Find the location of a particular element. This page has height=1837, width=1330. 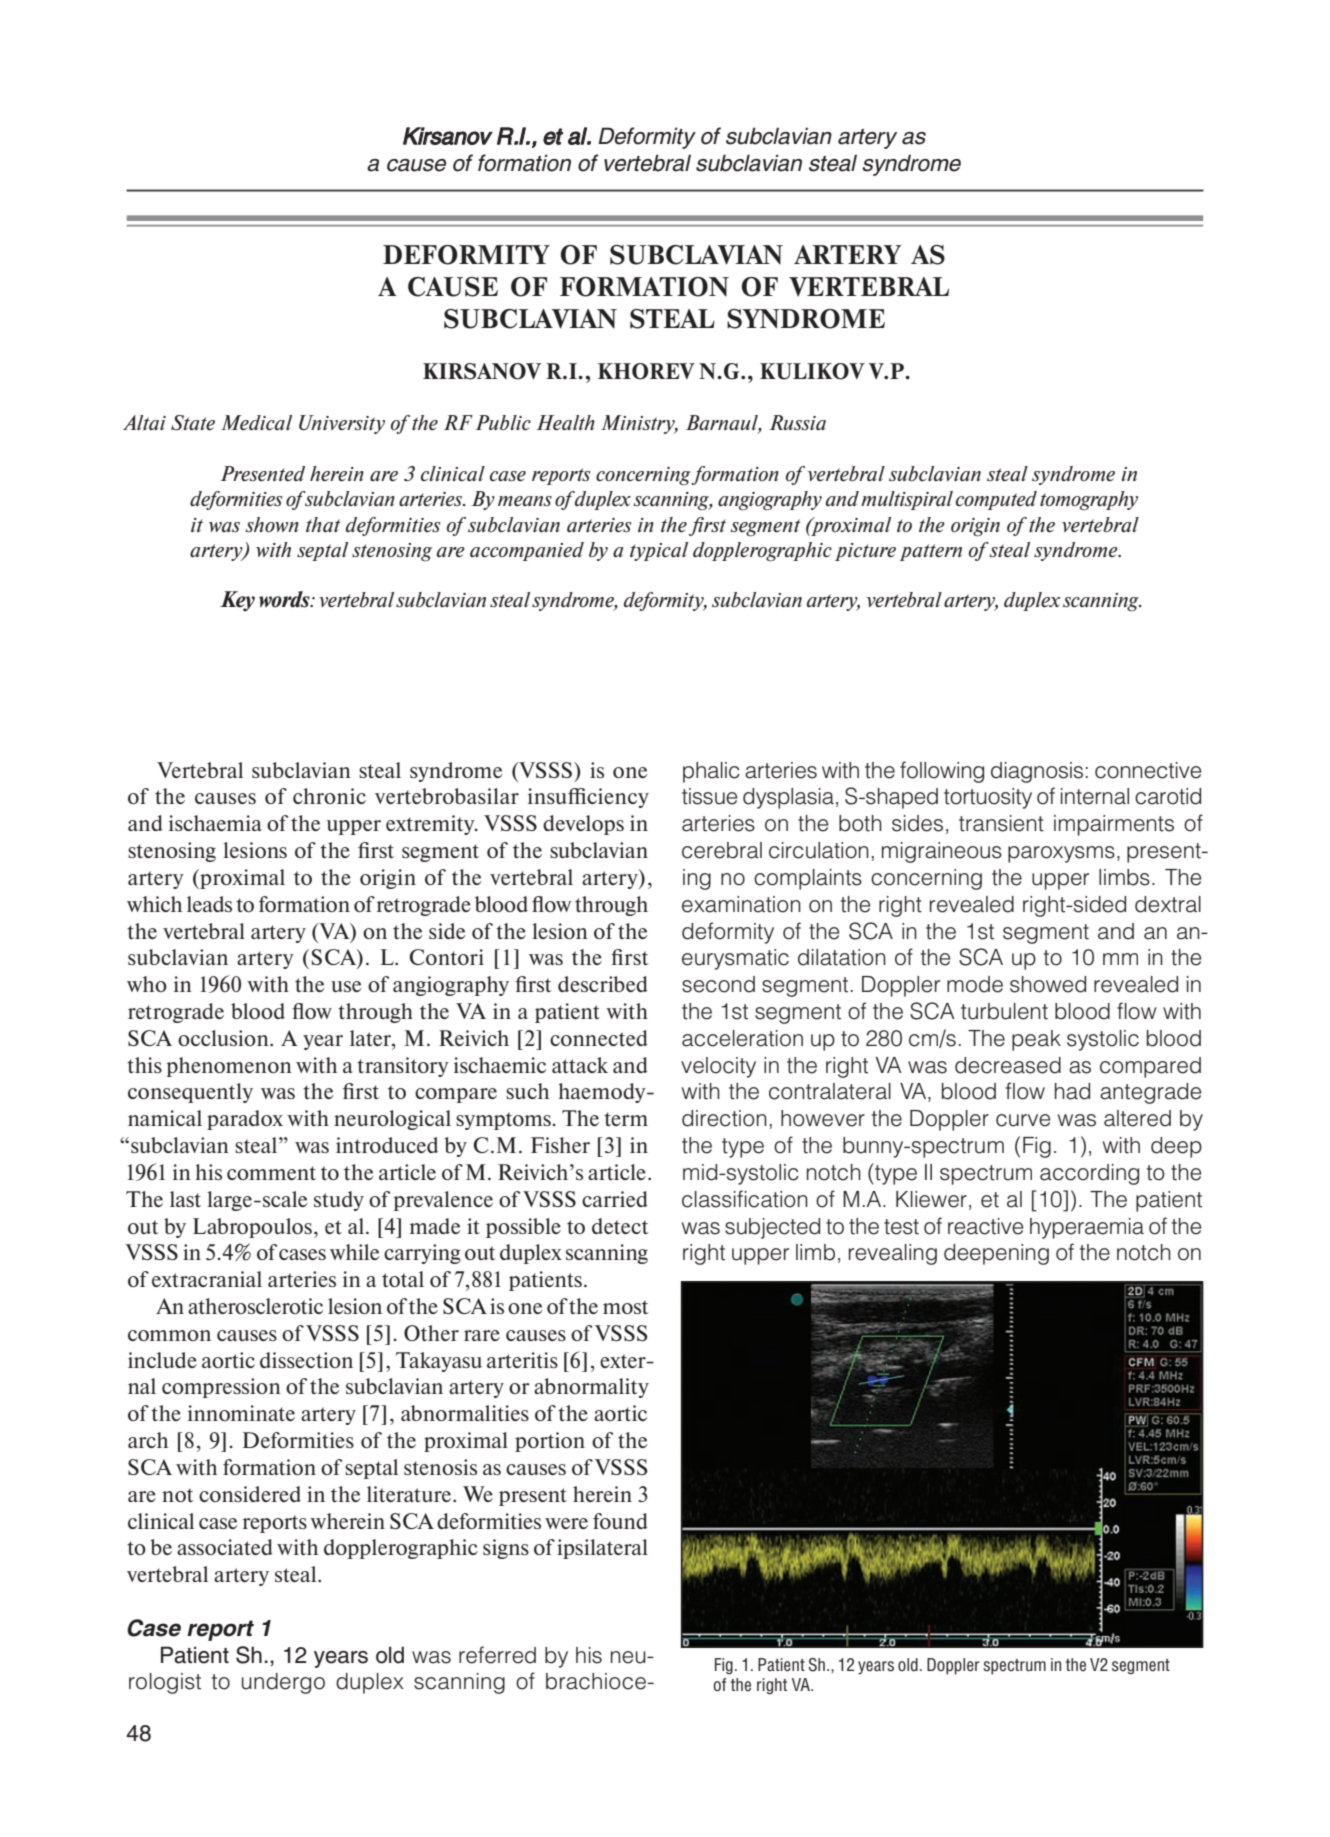

phenomenon is located at coordinates (229, 1067).
